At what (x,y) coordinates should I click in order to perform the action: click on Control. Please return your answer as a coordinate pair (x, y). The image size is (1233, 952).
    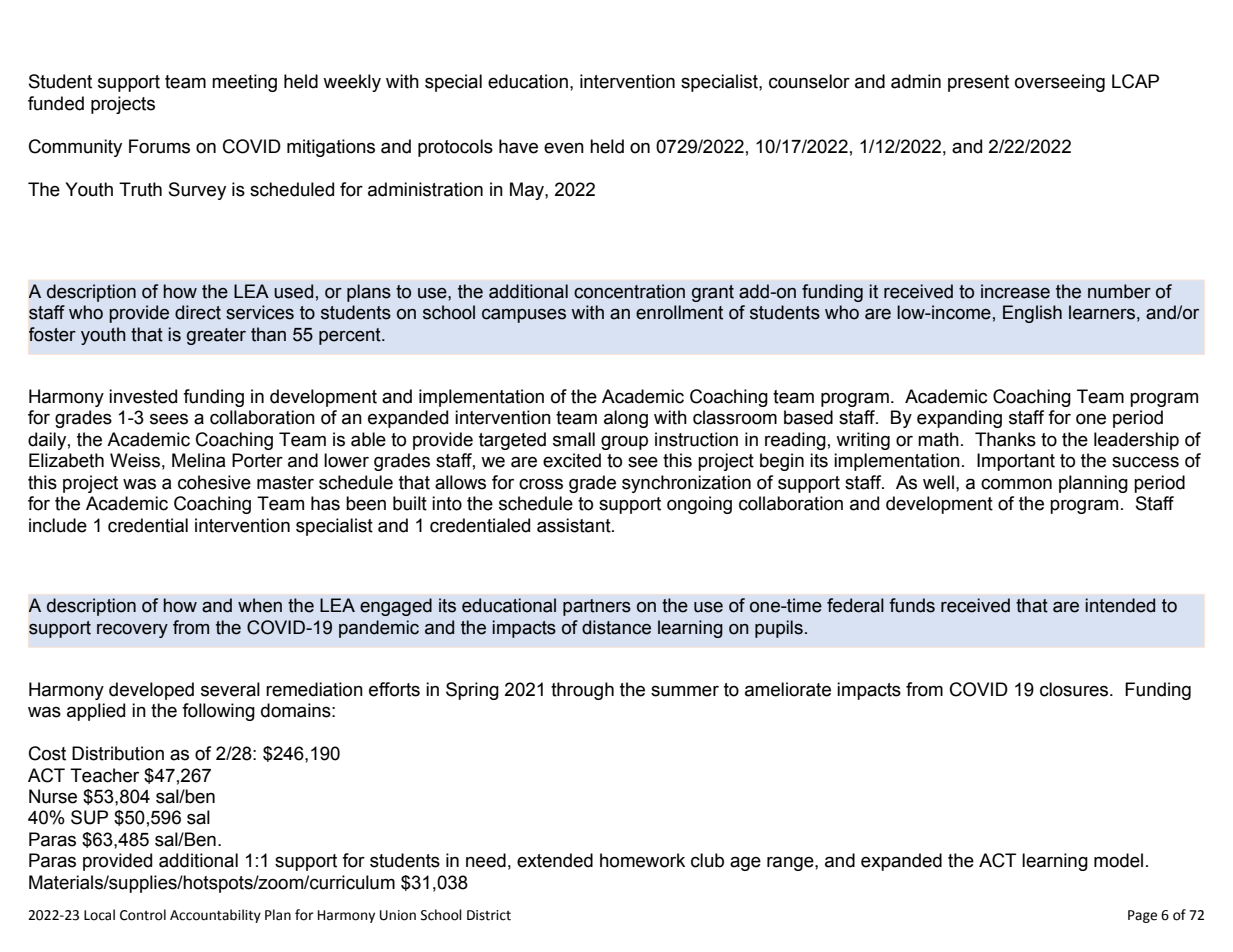
    Looking at the image, I should click on (143, 915).
